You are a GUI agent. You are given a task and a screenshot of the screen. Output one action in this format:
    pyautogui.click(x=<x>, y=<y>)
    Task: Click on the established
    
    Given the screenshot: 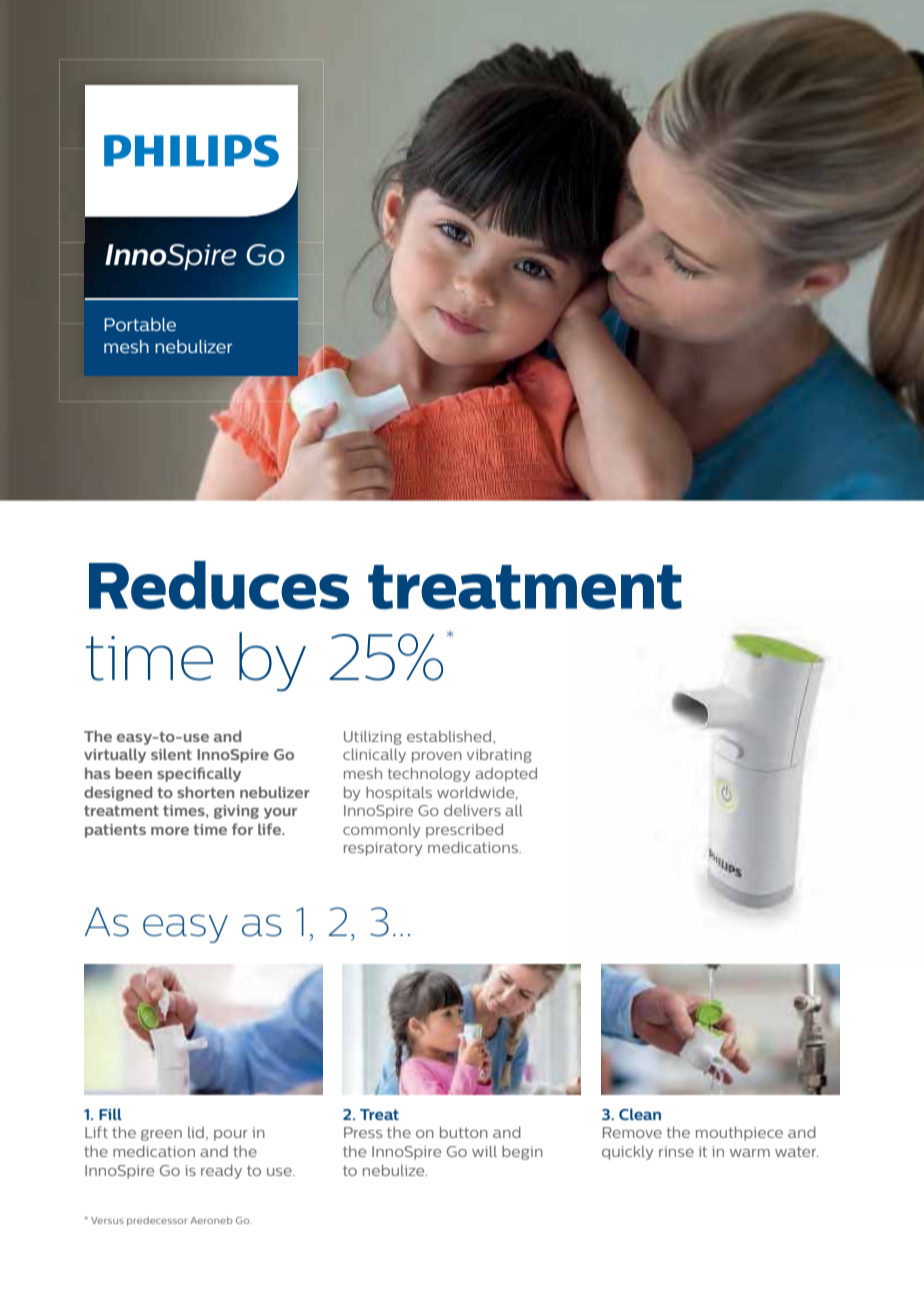 What is the action you would take?
    pyautogui.click(x=450, y=736)
